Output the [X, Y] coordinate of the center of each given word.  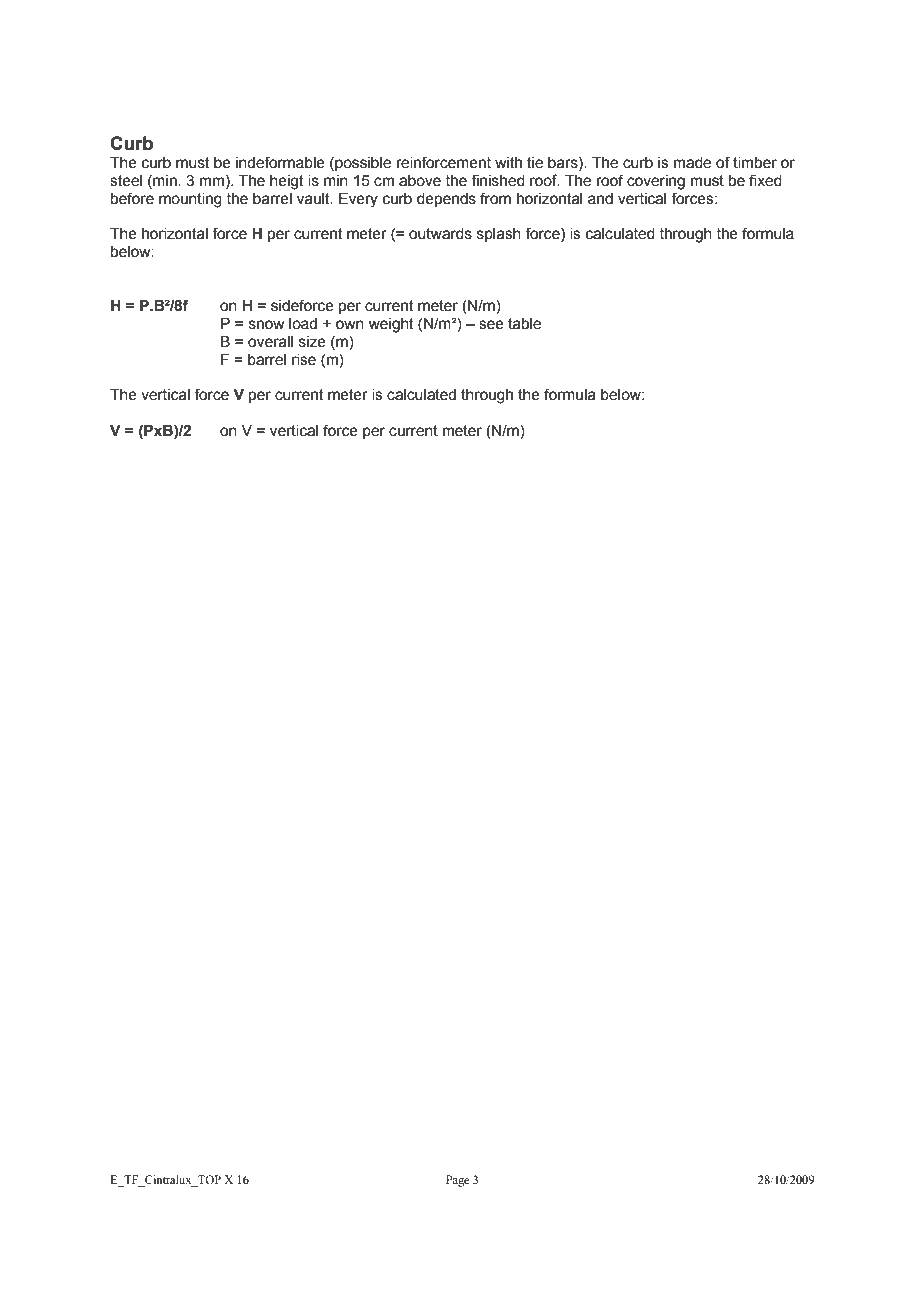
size [312, 342]
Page [457, 1181]
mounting [190, 200]
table [524, 324]
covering [656, 182]
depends [446, 200]
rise [304, 360]
